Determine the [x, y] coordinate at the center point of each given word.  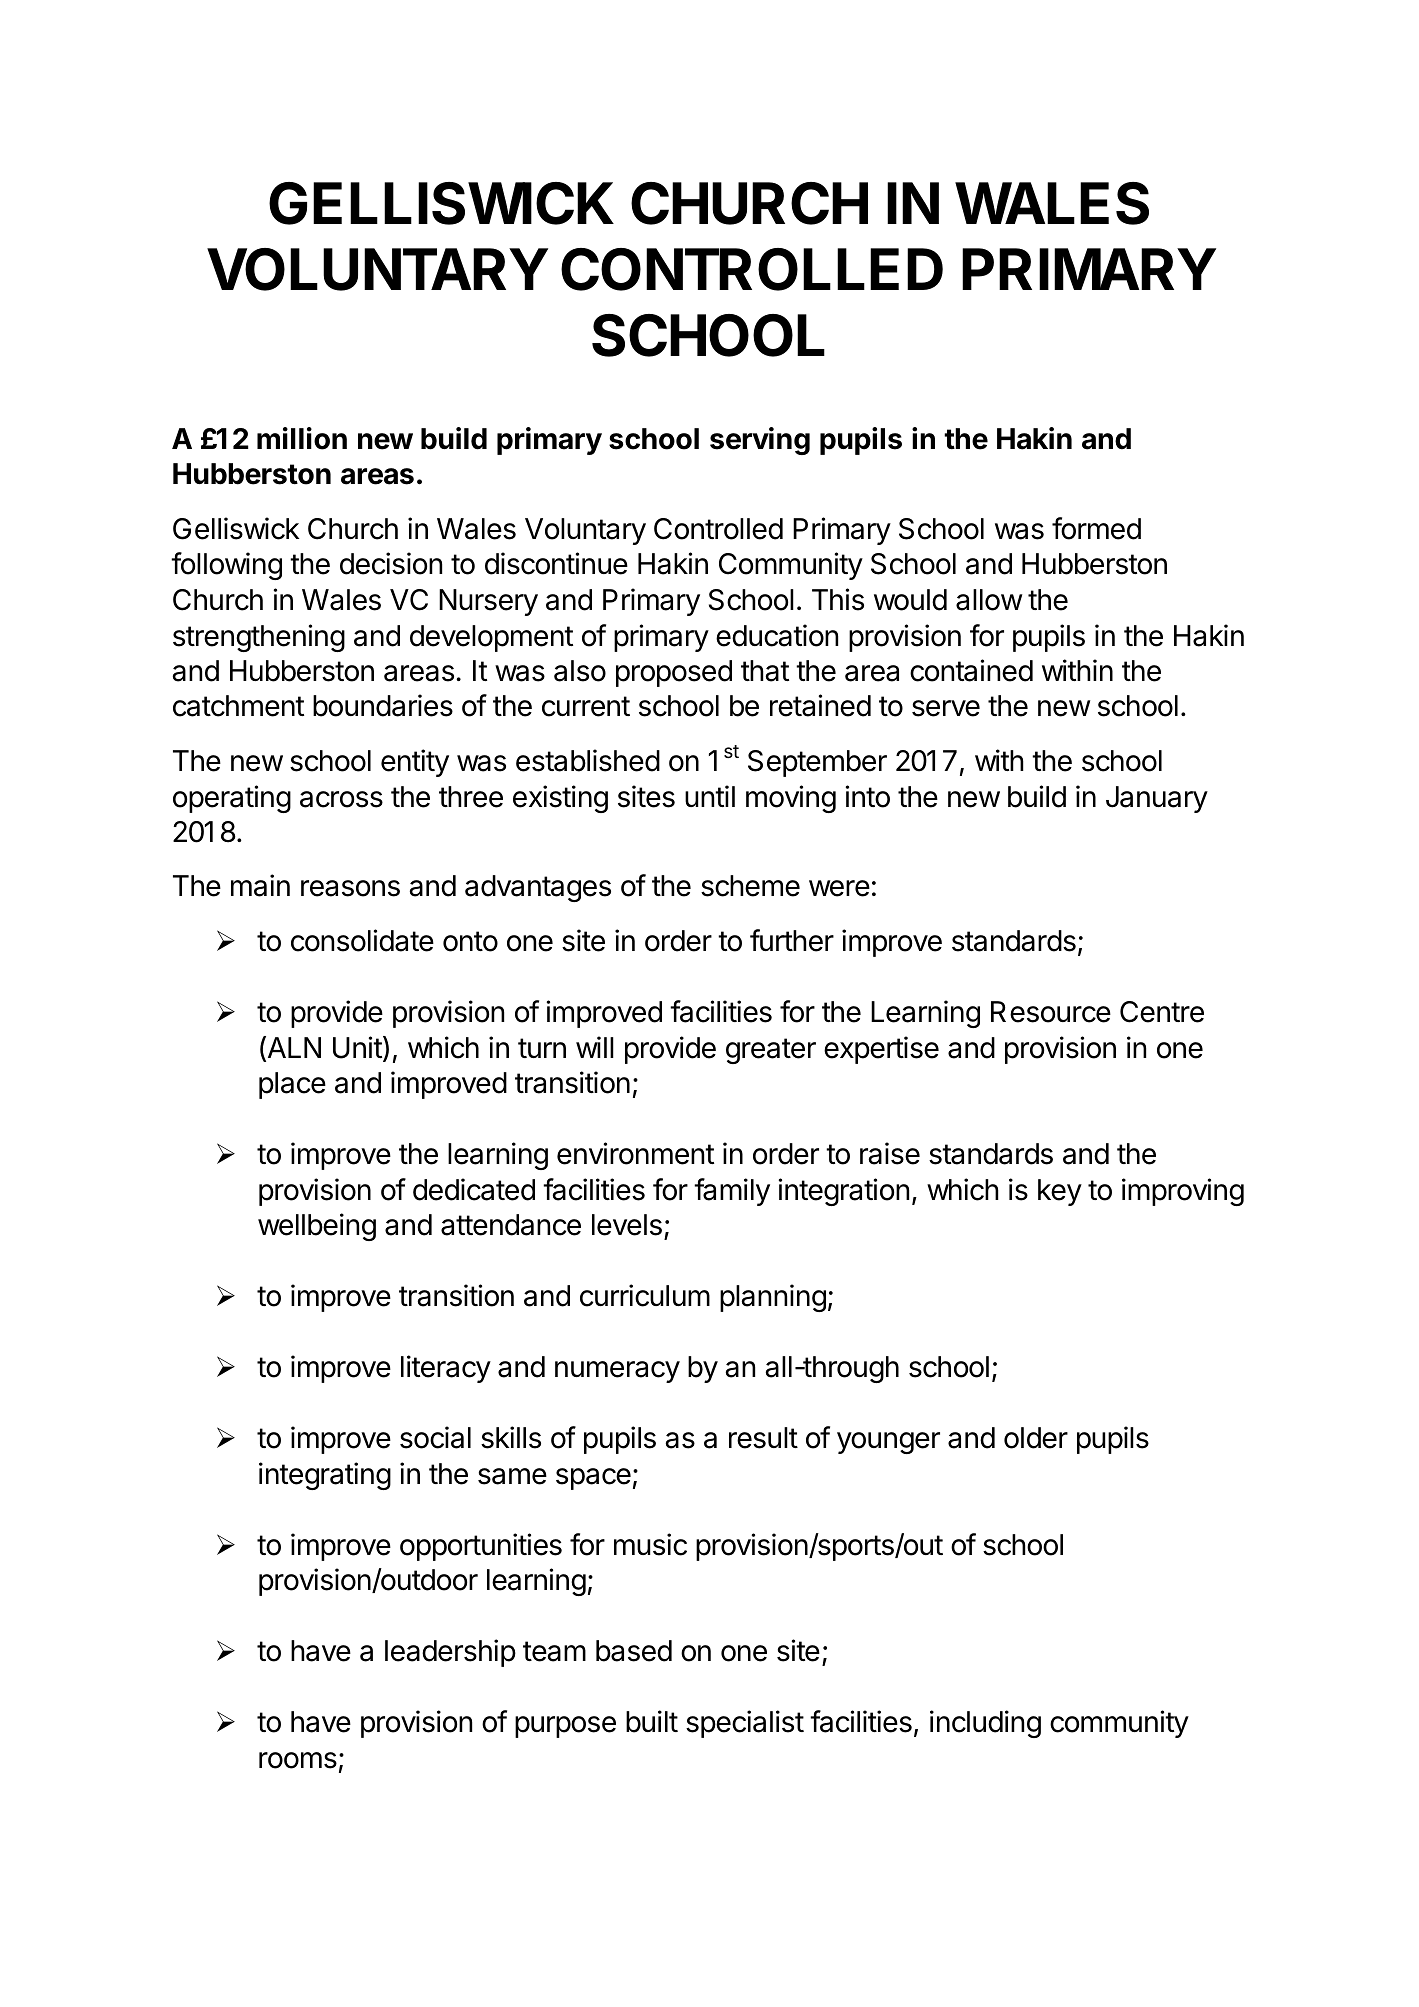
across [341, 799]
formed [1096, 528]
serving [760, 441]
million [302, 438]
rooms [298, 1760]
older [1036, 1438]
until [710, 796]
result [763, 1438]
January [1157, 799]
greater [771, 1051]
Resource [1051, 1012]
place [292, 1085]
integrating [325, 1476]
